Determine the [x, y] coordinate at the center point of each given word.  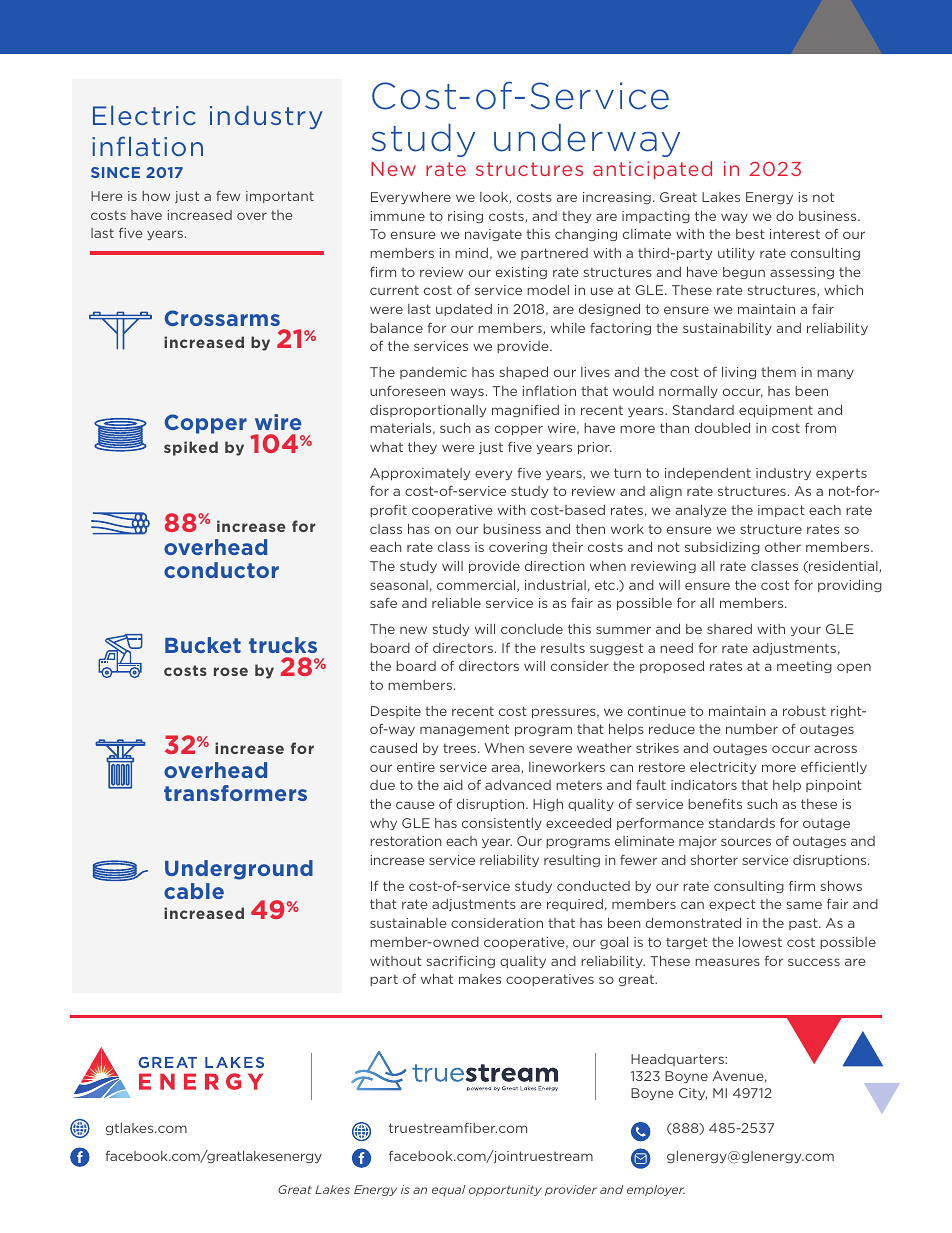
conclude [532, 629]
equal [449, 1191]
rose [231, 671]
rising [465, 217]
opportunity [505, 1190]
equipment [776, 411]
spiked [191, 448]
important [280, 197]
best [750, 234]
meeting [804, 667]
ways [467, 393]
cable [194, 891]
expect [732, 905]
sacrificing [461, 962]
